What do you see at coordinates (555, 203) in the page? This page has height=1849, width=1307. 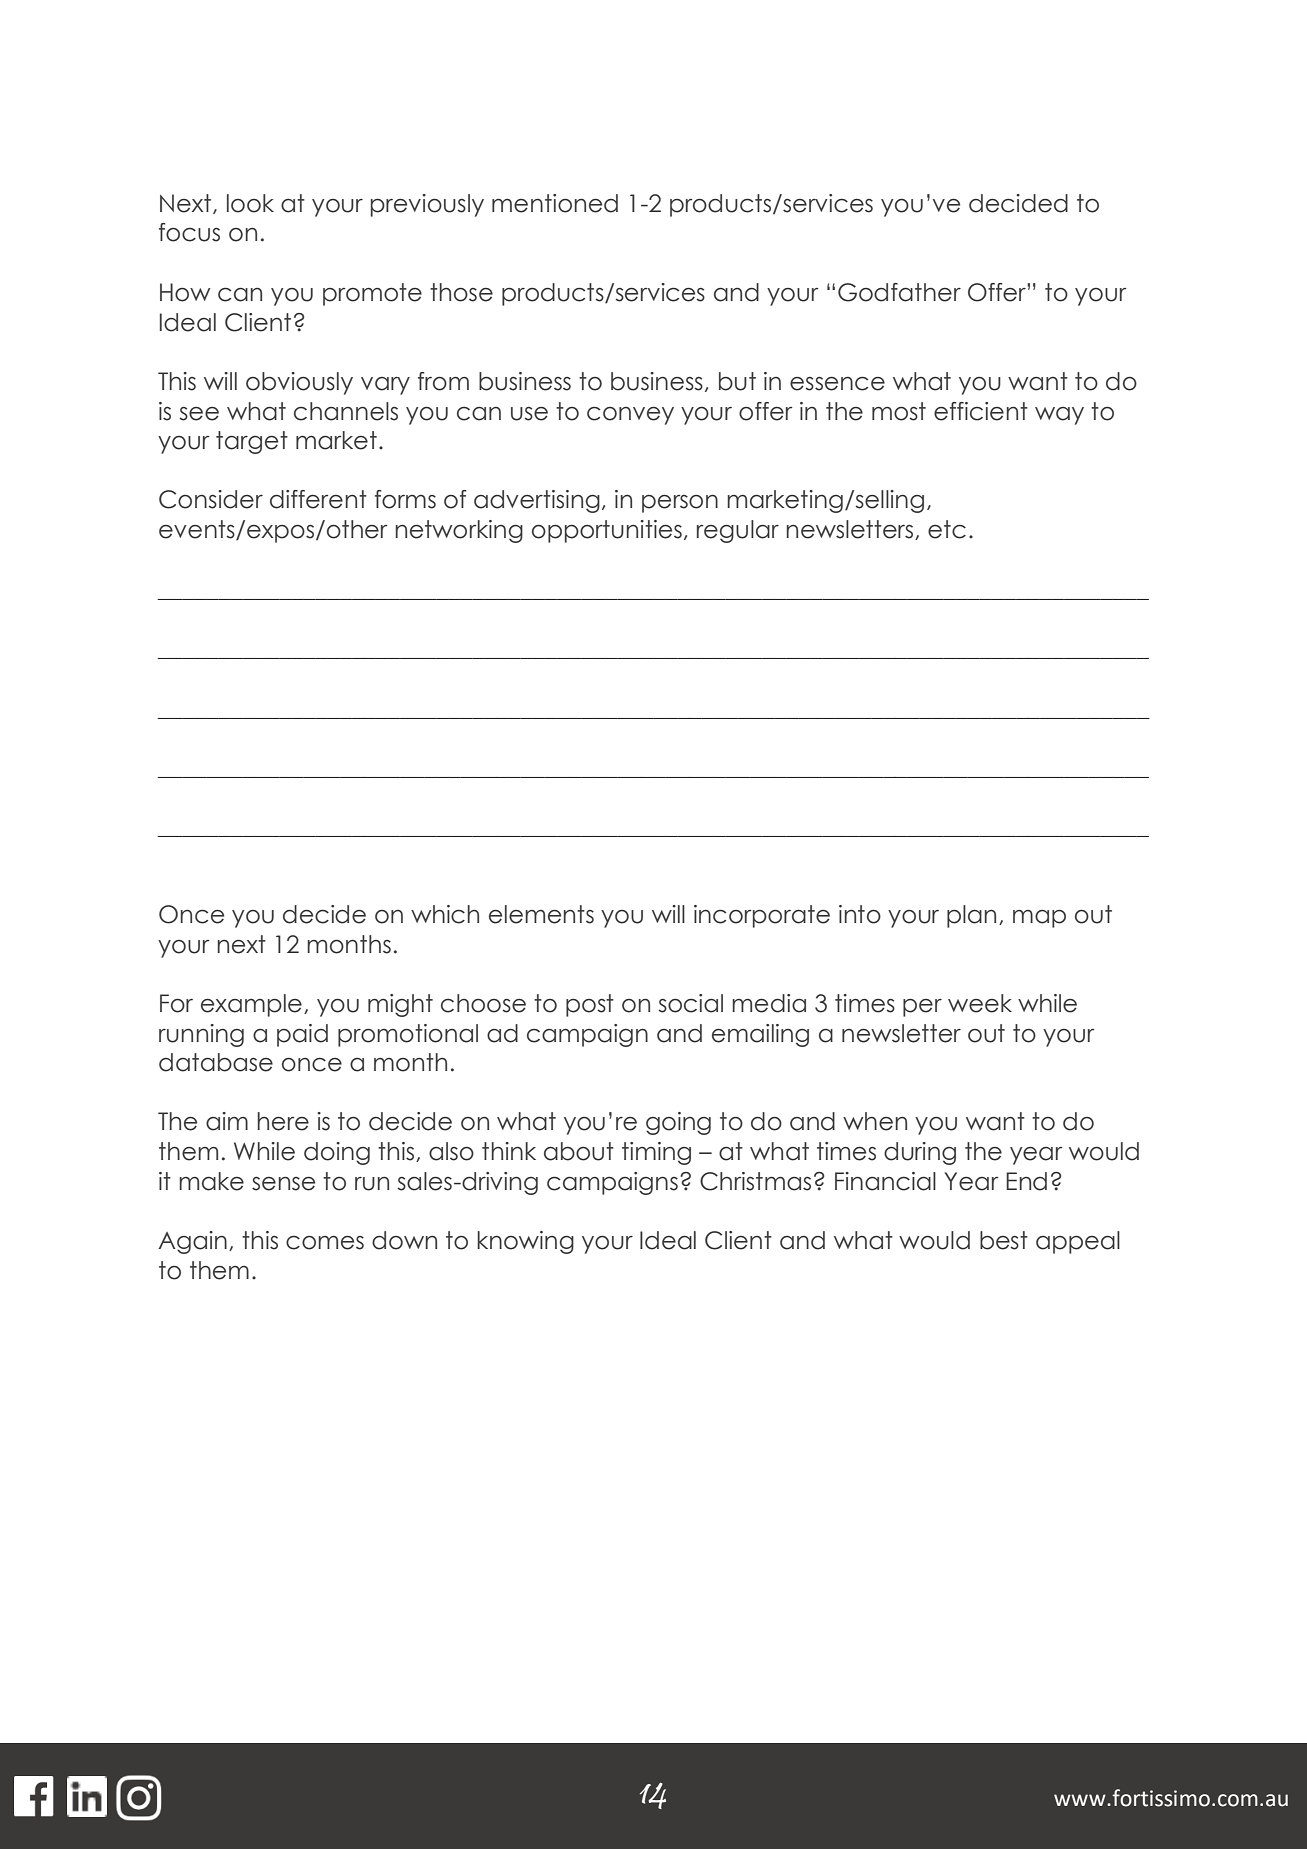 I see `mentioned` at bounding box center [555, 203].
